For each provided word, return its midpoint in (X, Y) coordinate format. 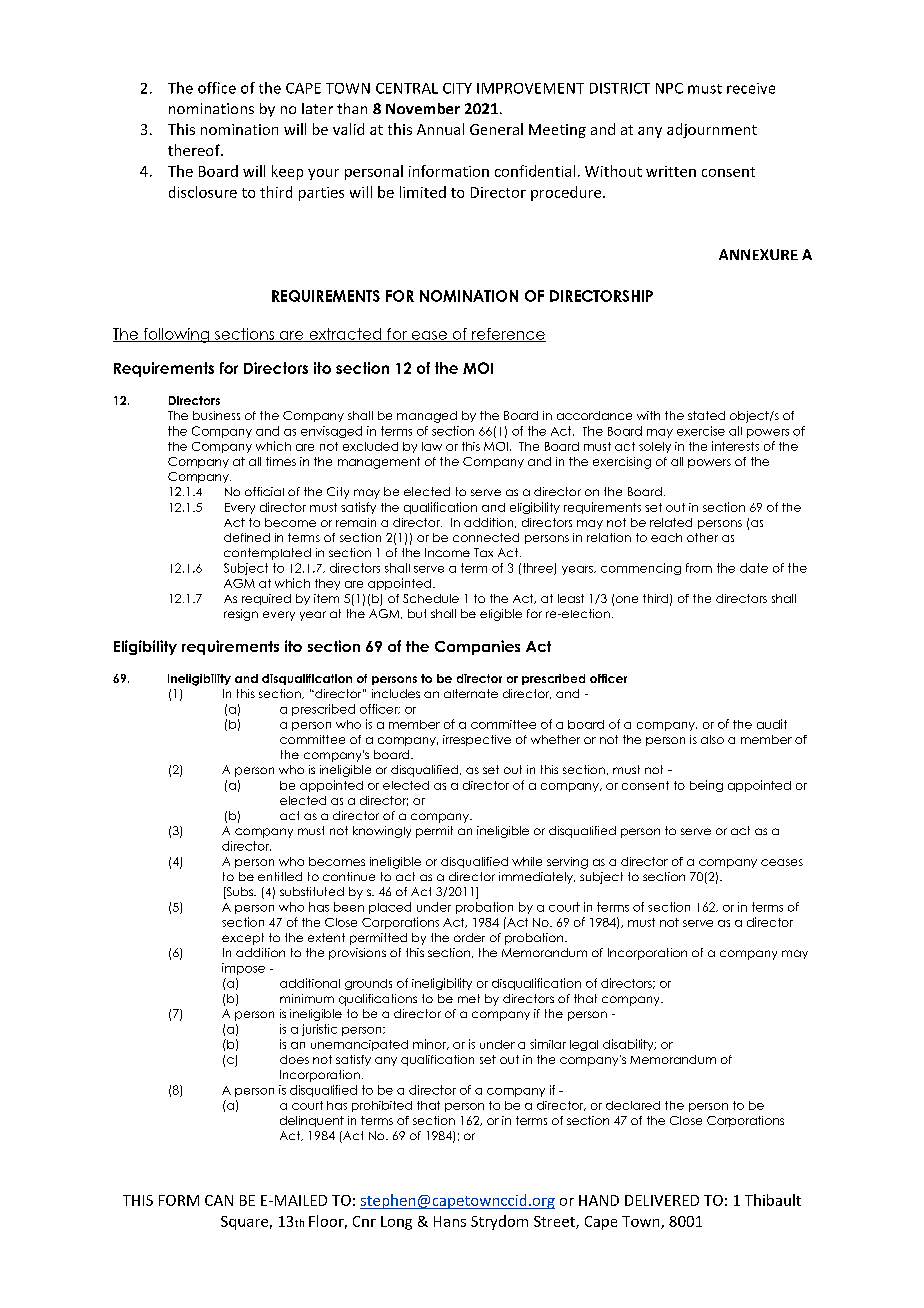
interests (735, 446)
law (432, 446)
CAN (219, 1200)
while (527, 861)
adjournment (712, 130)
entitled (280, 876)
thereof (195, 150)
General (496, 129)
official (264, 491)
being (706, 786)
